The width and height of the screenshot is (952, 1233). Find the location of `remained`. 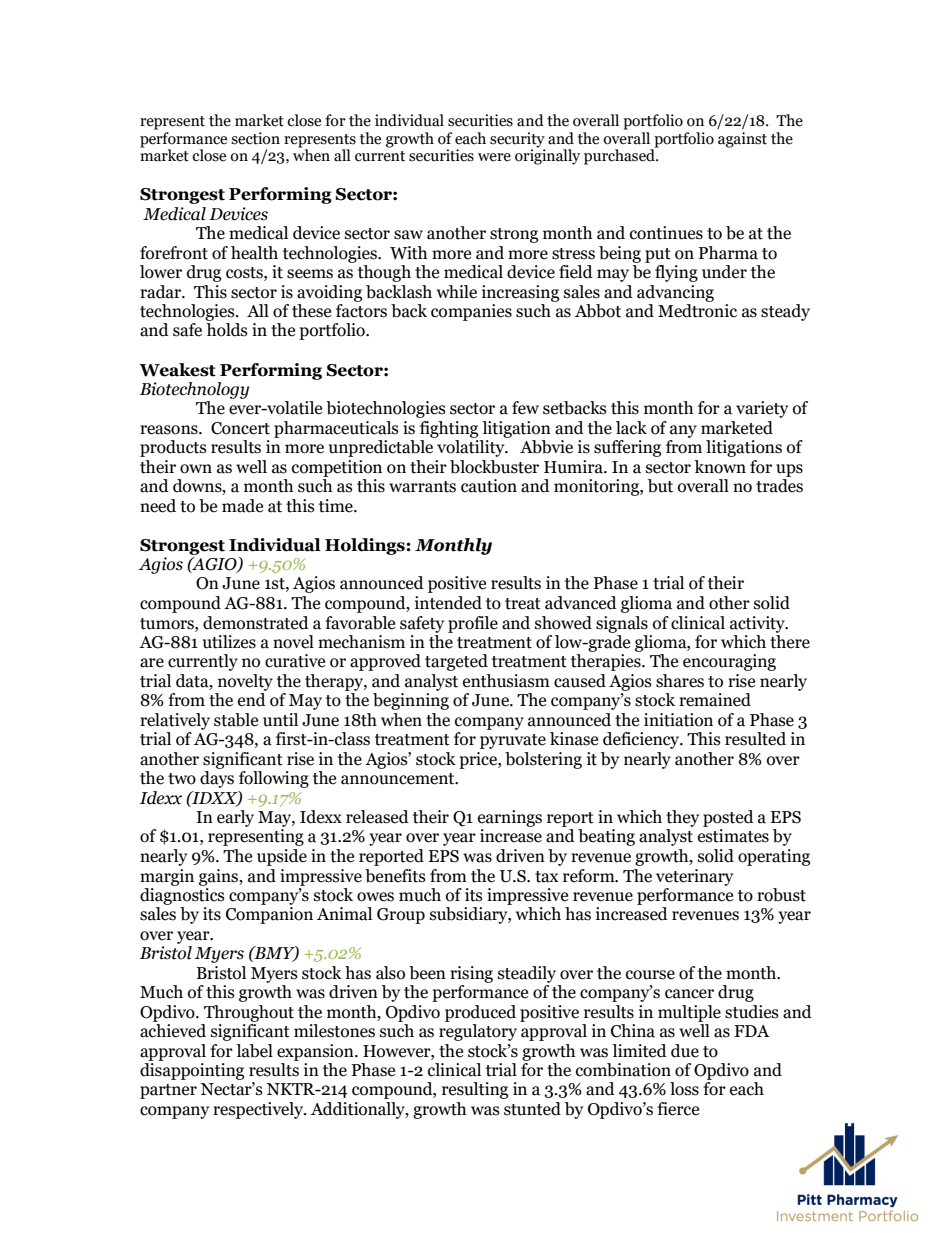

remained is located at coordinates (715, 700).
